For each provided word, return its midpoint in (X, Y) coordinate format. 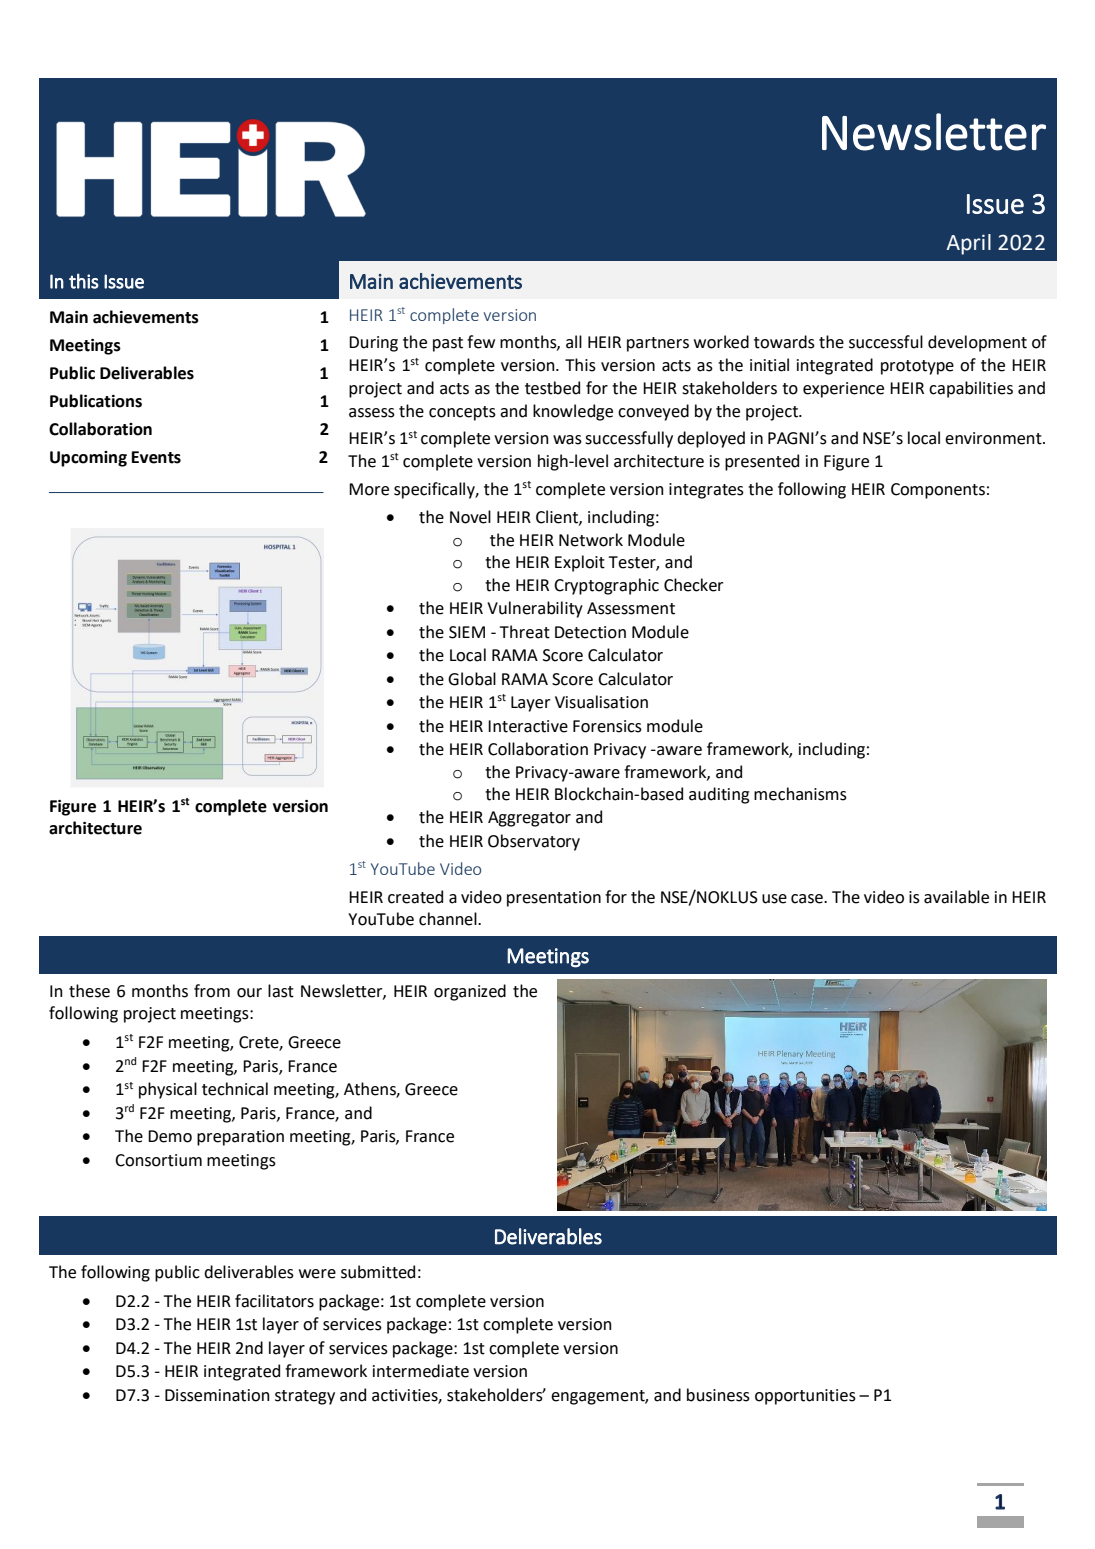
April (968, 244)
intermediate (421, 1371)
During (373, 344)
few (481, 342)
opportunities (805, 1397)
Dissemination (217, 1395)
